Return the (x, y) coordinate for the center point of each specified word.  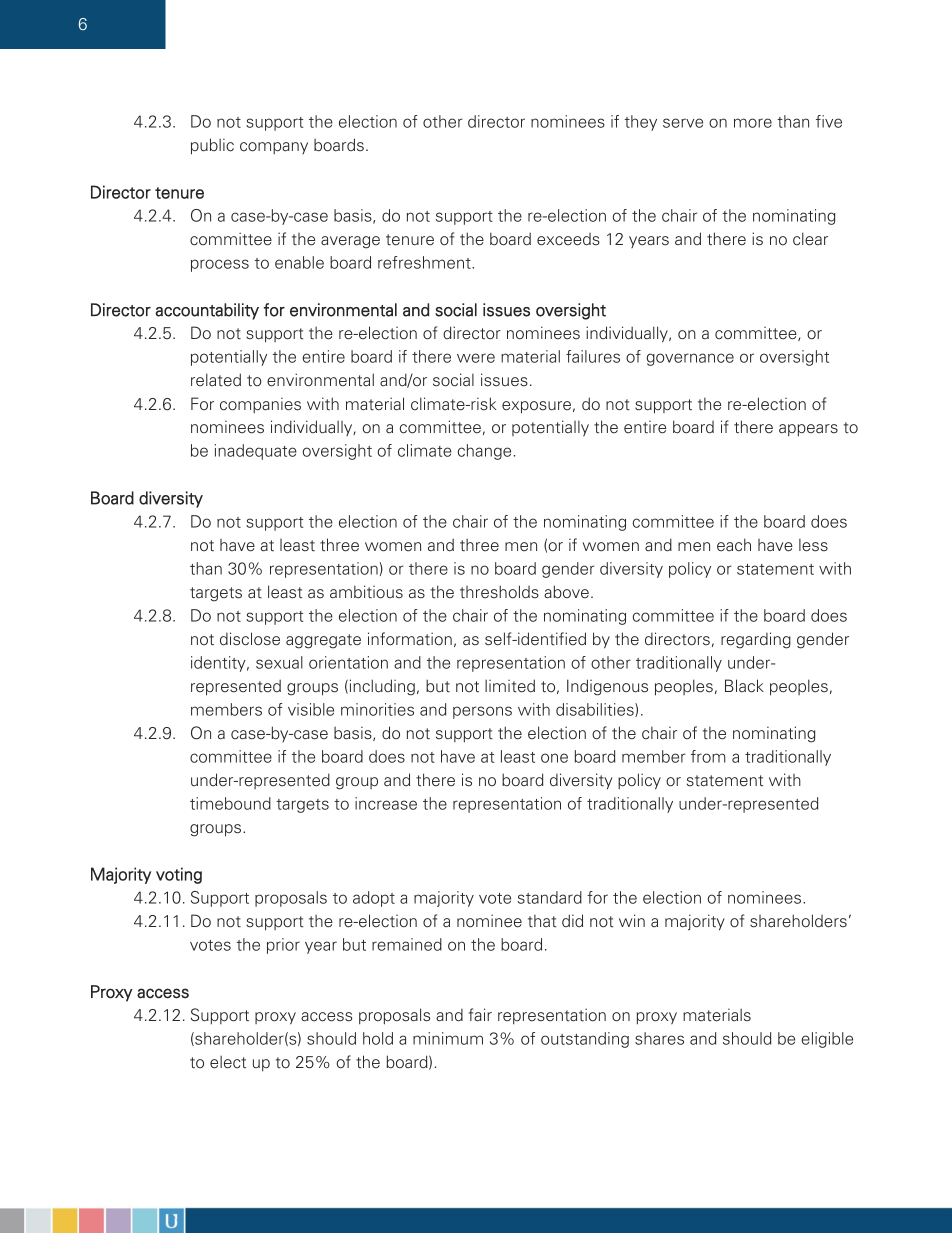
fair (480, 1015)
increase (386, 803)
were (476, 358)
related (216, 380)
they (641, 123)
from (708, 756)
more (753, 123)
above (566, 592)
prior (283, 946)
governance (690, 359)
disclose (250, 639)
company (274, 148)
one (554, 758)
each (734, 545)
